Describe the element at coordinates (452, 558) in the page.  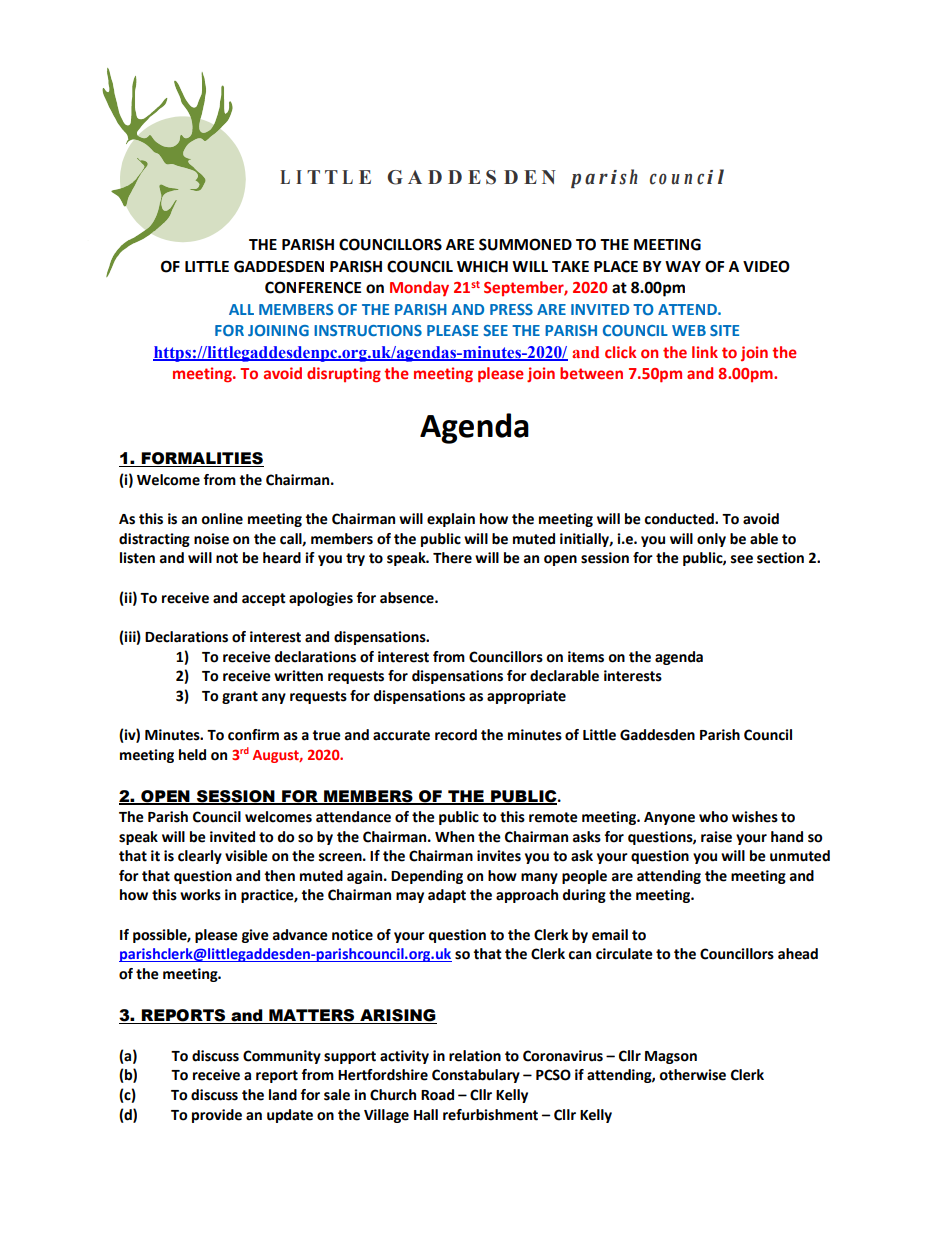
I see `There` at that location.
